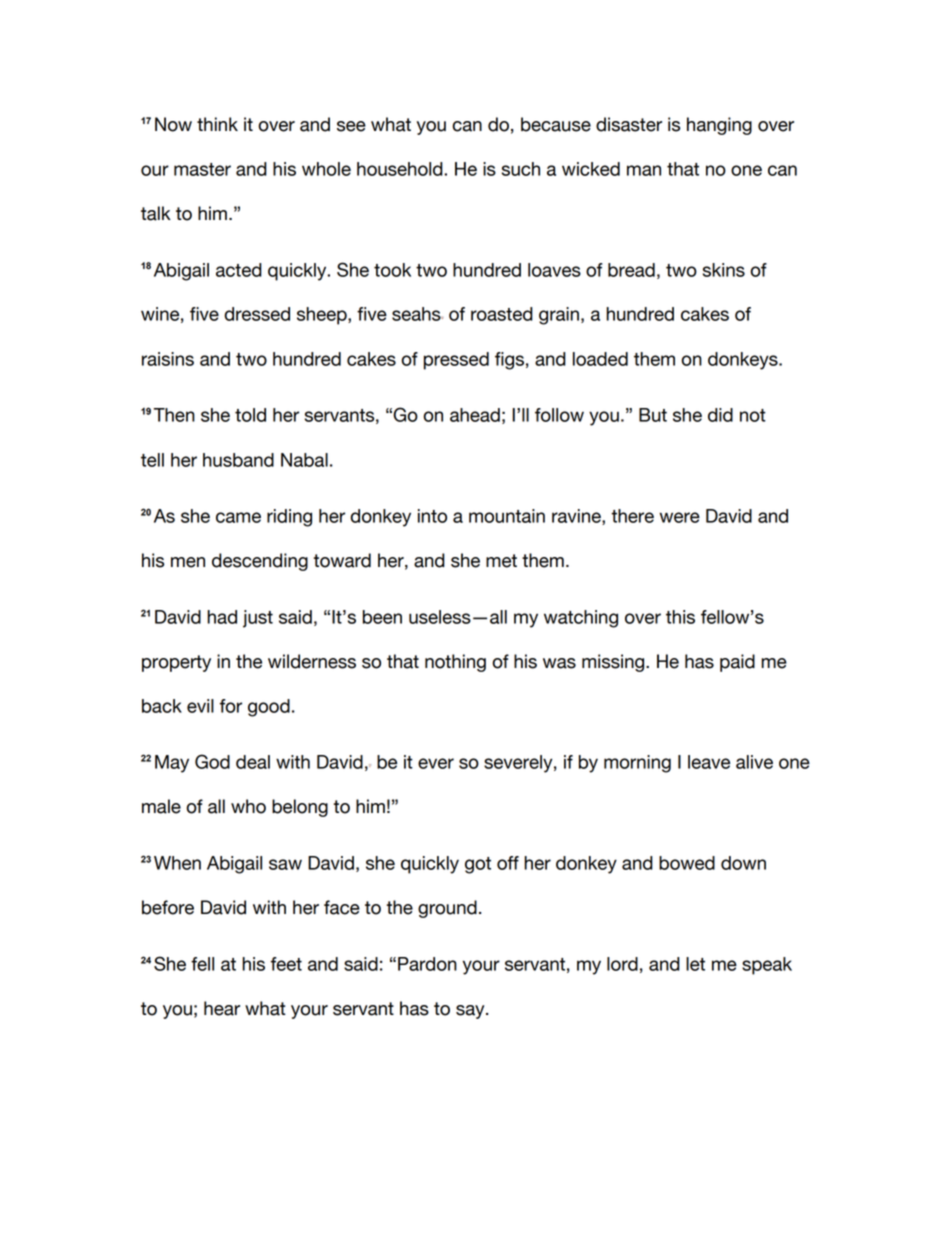 The height and width of the screenshot is (1233, 952). I want to click on evil, so click(200, 706).
